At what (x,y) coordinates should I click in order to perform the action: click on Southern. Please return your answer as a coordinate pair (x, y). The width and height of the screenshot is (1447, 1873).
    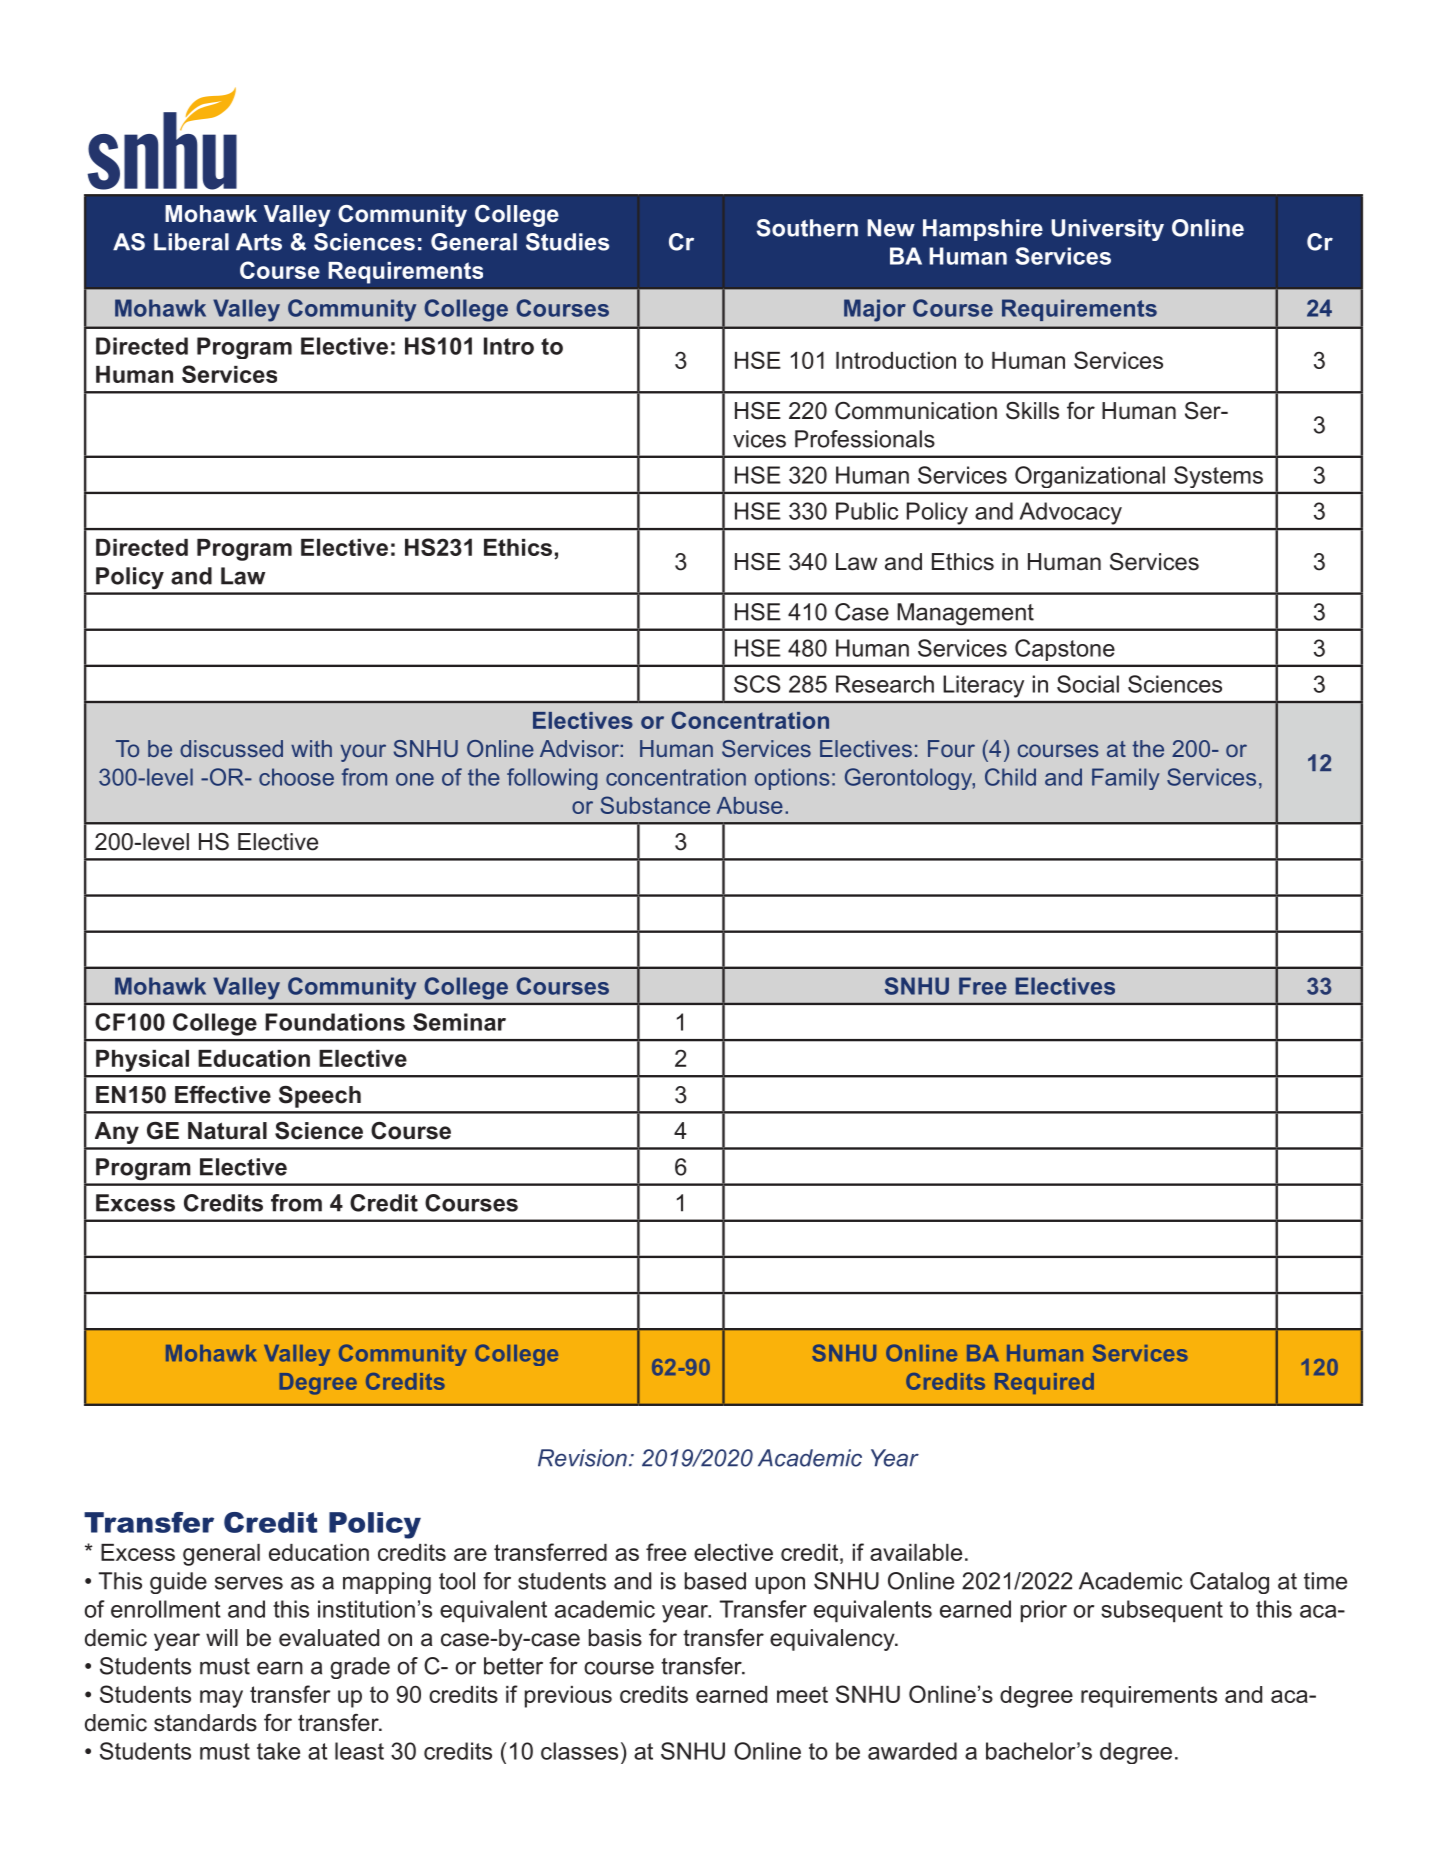
    Looking at the image, I should click on (807, 228).
